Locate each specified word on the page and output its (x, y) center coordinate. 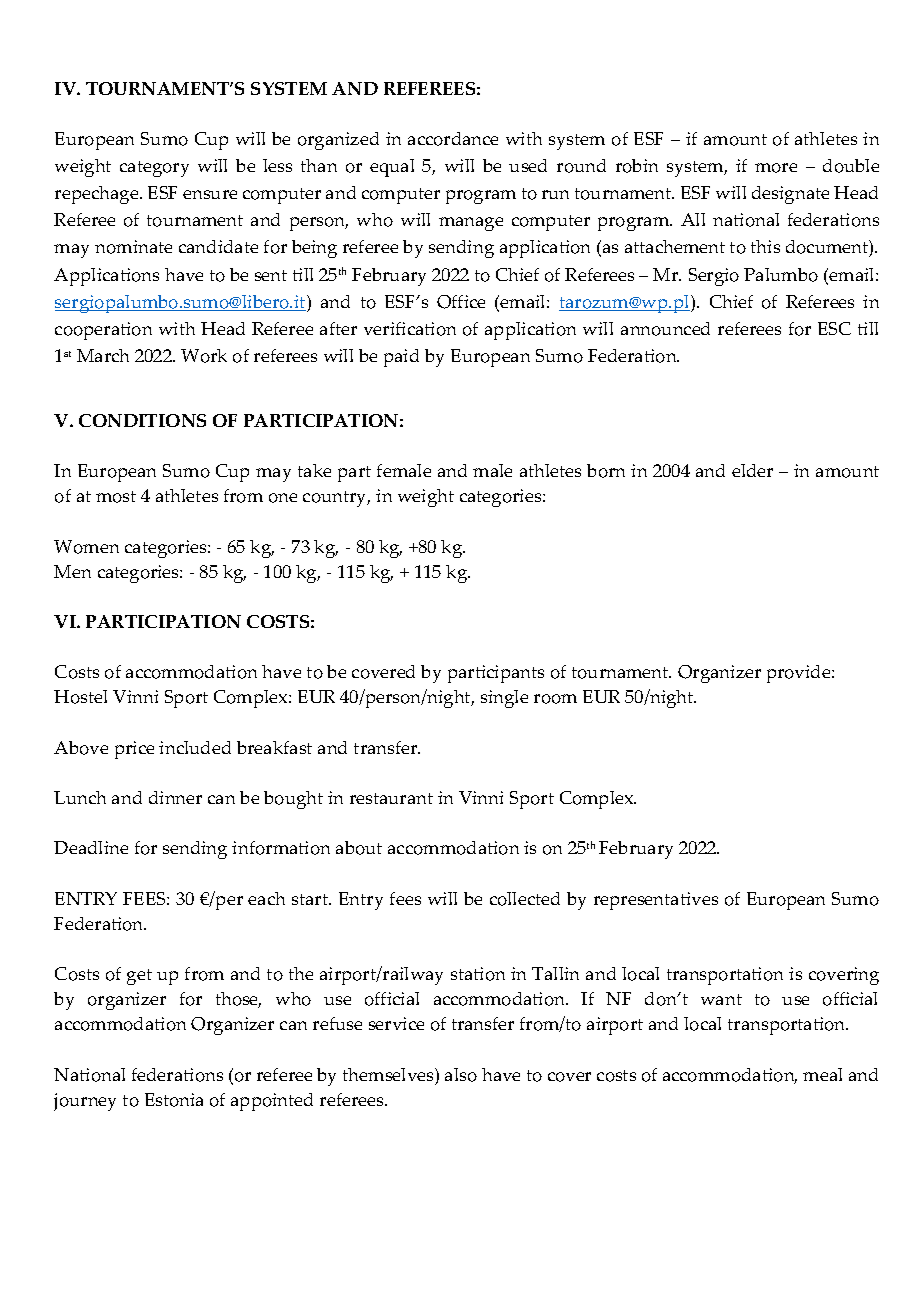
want (721, 999)
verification (410, 329)
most (116, 497)
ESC (834, 328)
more (776, 168)
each (266, 898)
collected (525, 899)
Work (204, 356)
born (606, 471)
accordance (453, 139)
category (154, 169)
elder (752, 470)
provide (800, 674)
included (195, 747)
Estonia (174, 1100)
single (504, 699)
